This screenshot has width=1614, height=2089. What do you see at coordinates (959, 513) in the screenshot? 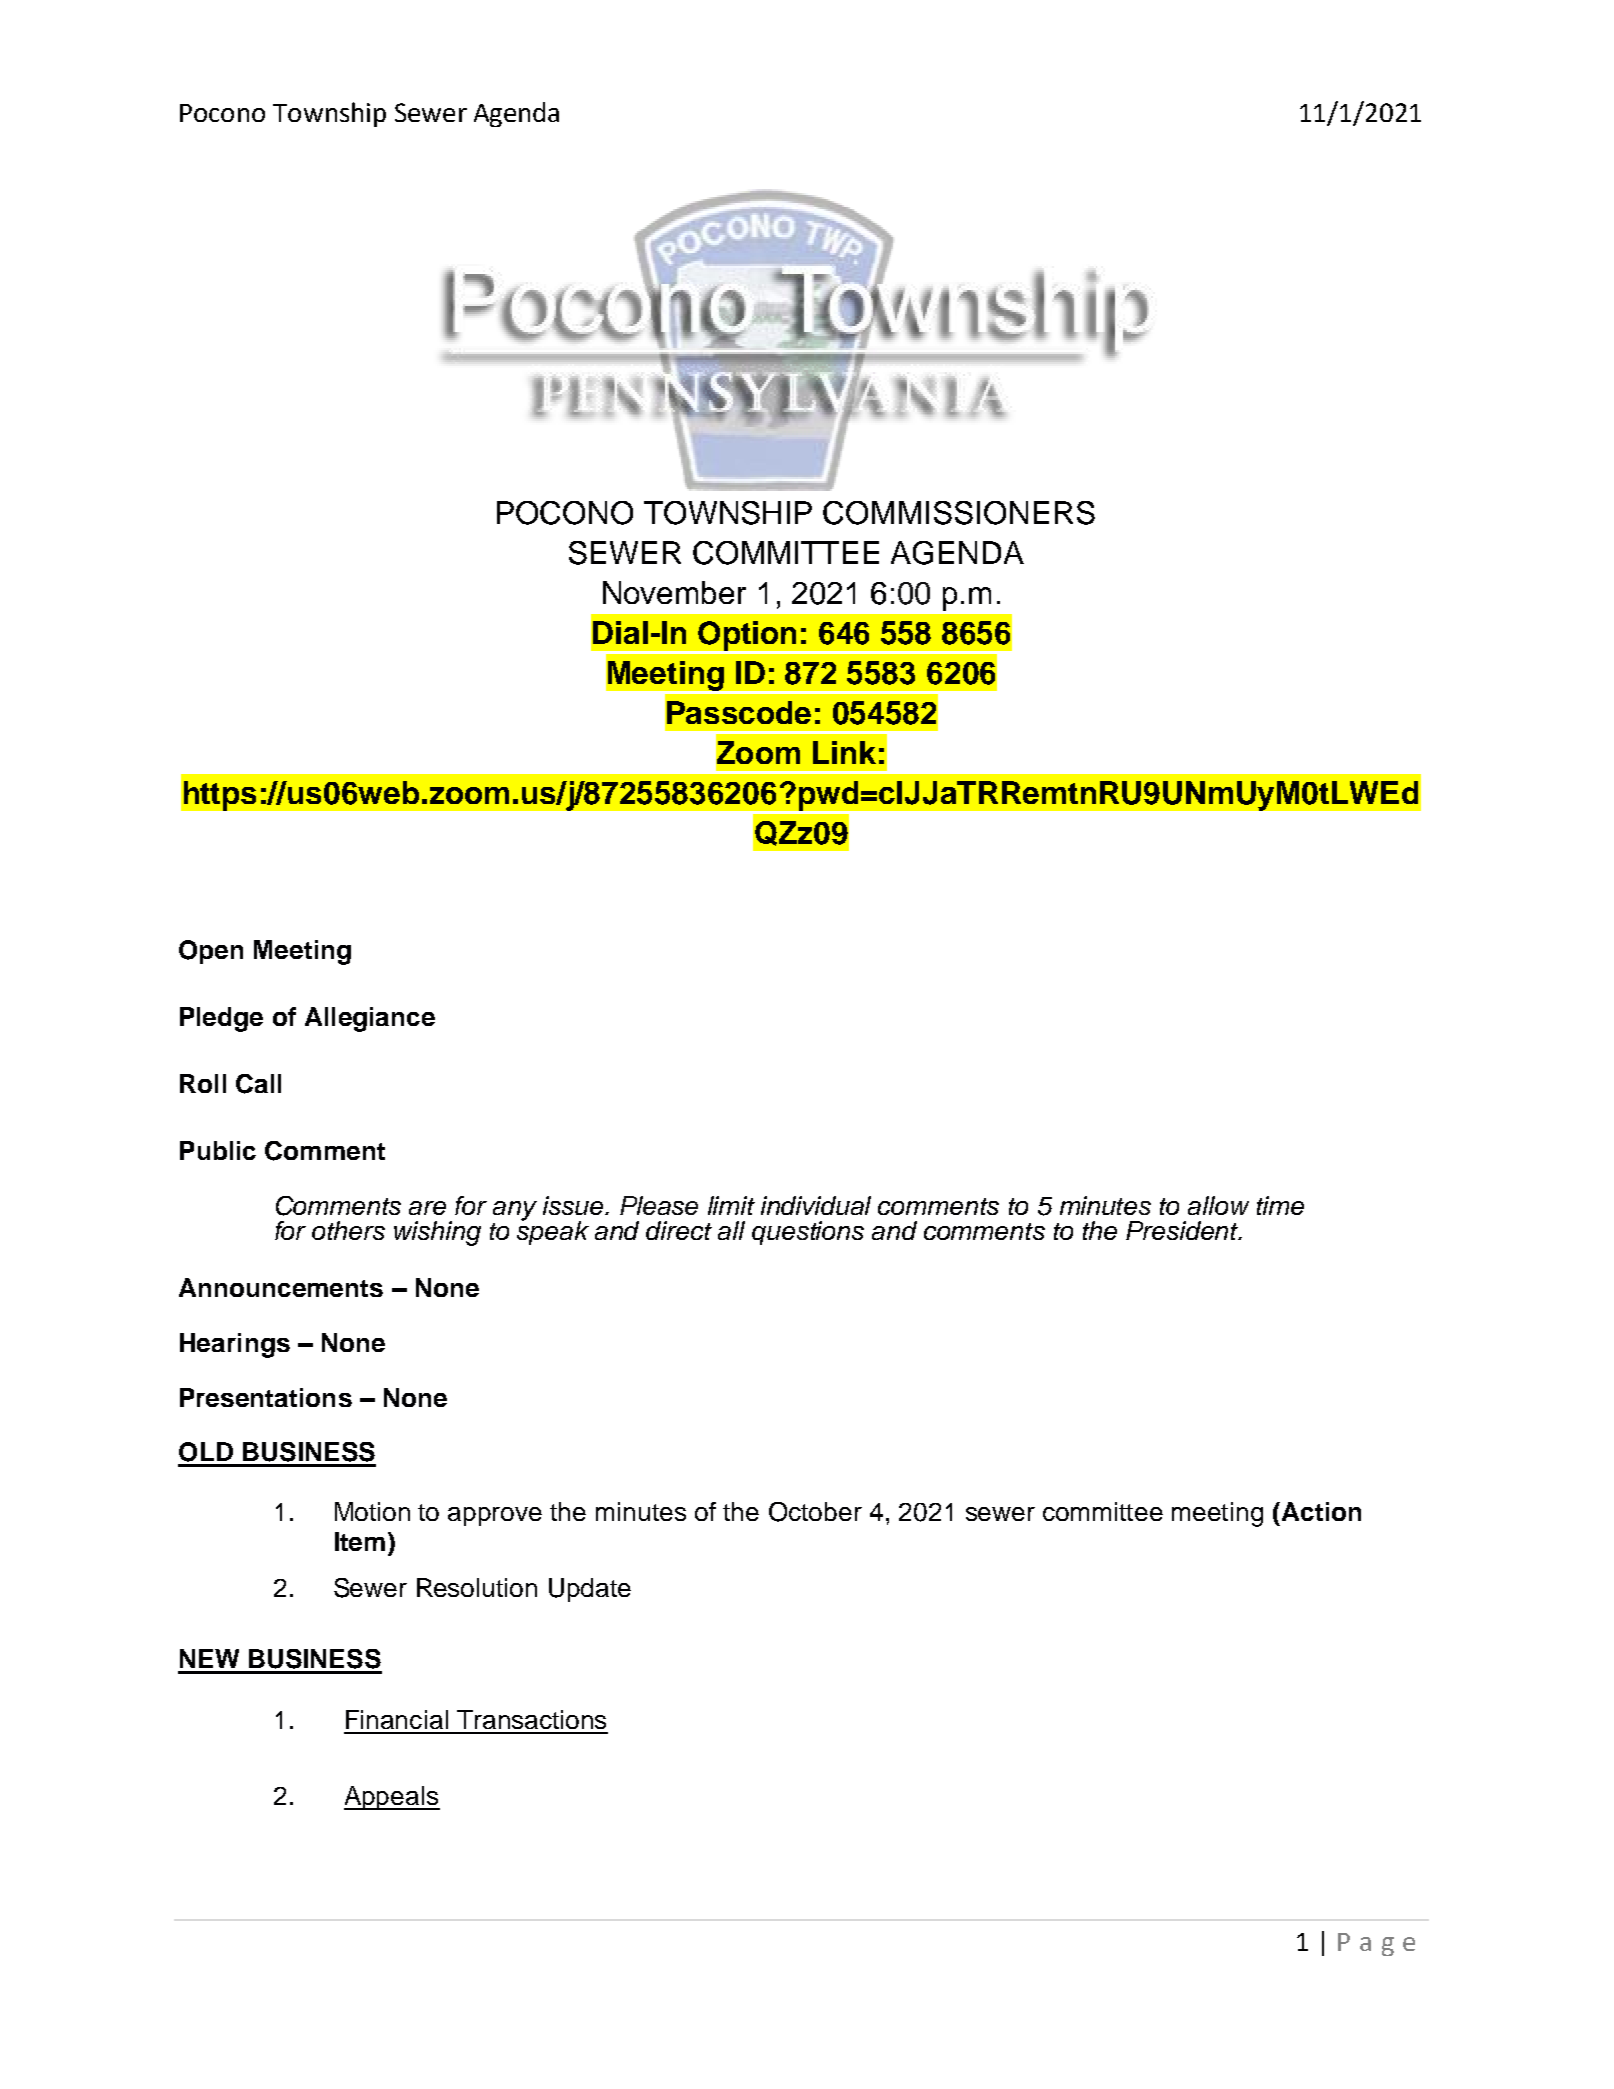
I see `COMMISSIONERS` at bounding box center [959, 513].
